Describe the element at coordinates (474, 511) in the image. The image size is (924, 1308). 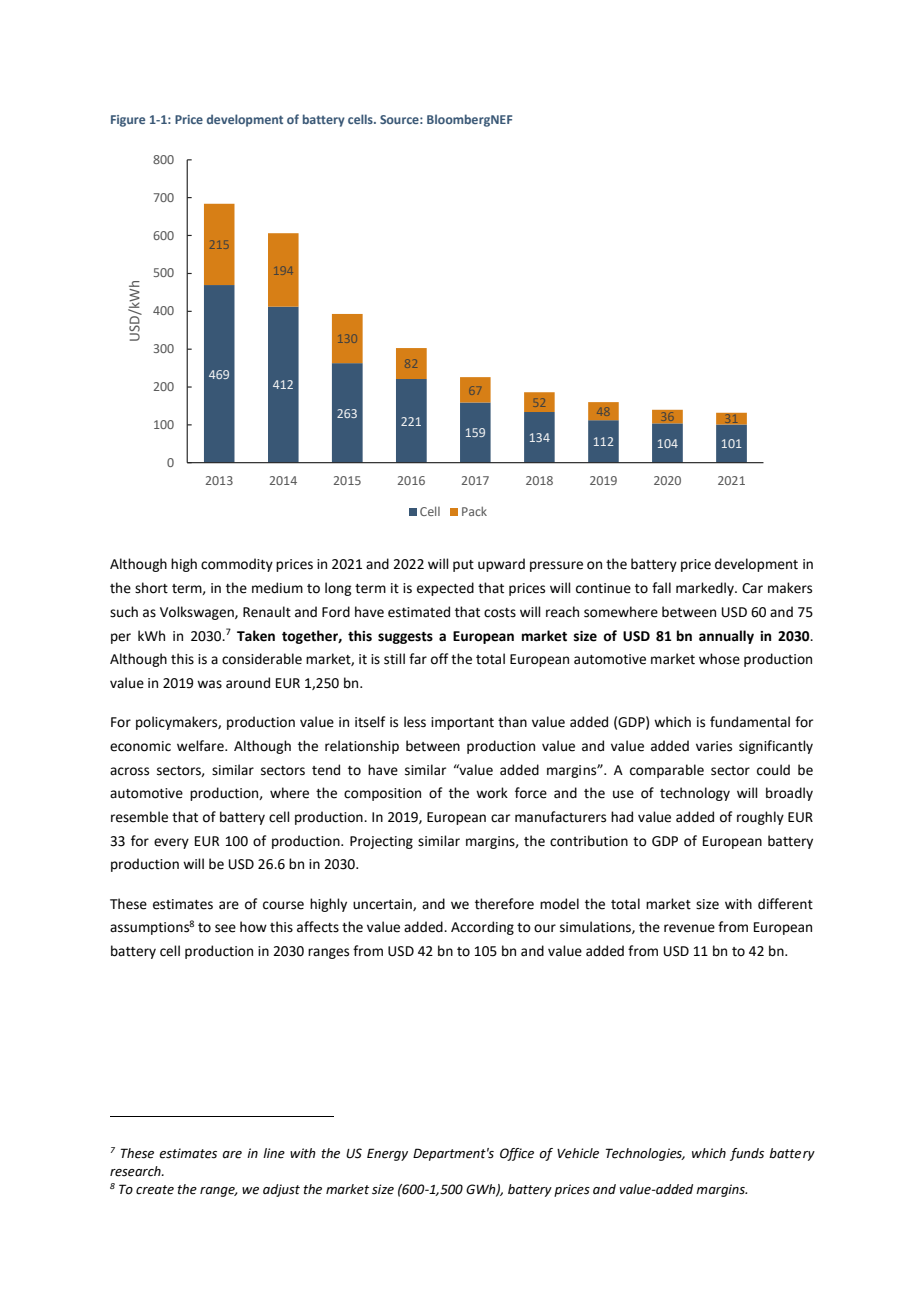
I see `Pack` at that location.
